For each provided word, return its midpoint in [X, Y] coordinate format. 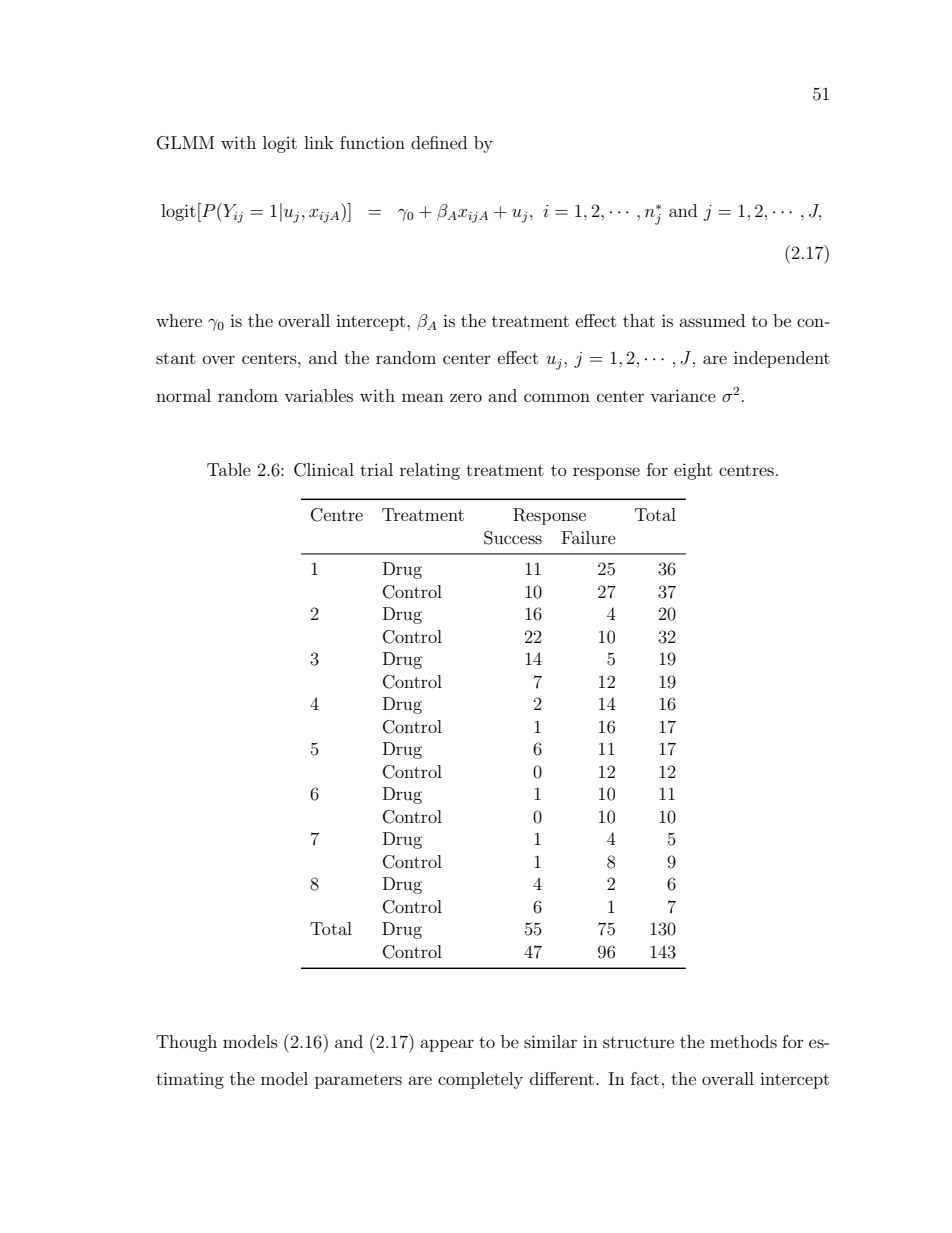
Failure [589, 537]
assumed [712, 320]
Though [186, 1043]
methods [743, 1041]
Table [229, 469]
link [319, 142]
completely [480, 1080]
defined [439, 142]
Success [513, 538]
